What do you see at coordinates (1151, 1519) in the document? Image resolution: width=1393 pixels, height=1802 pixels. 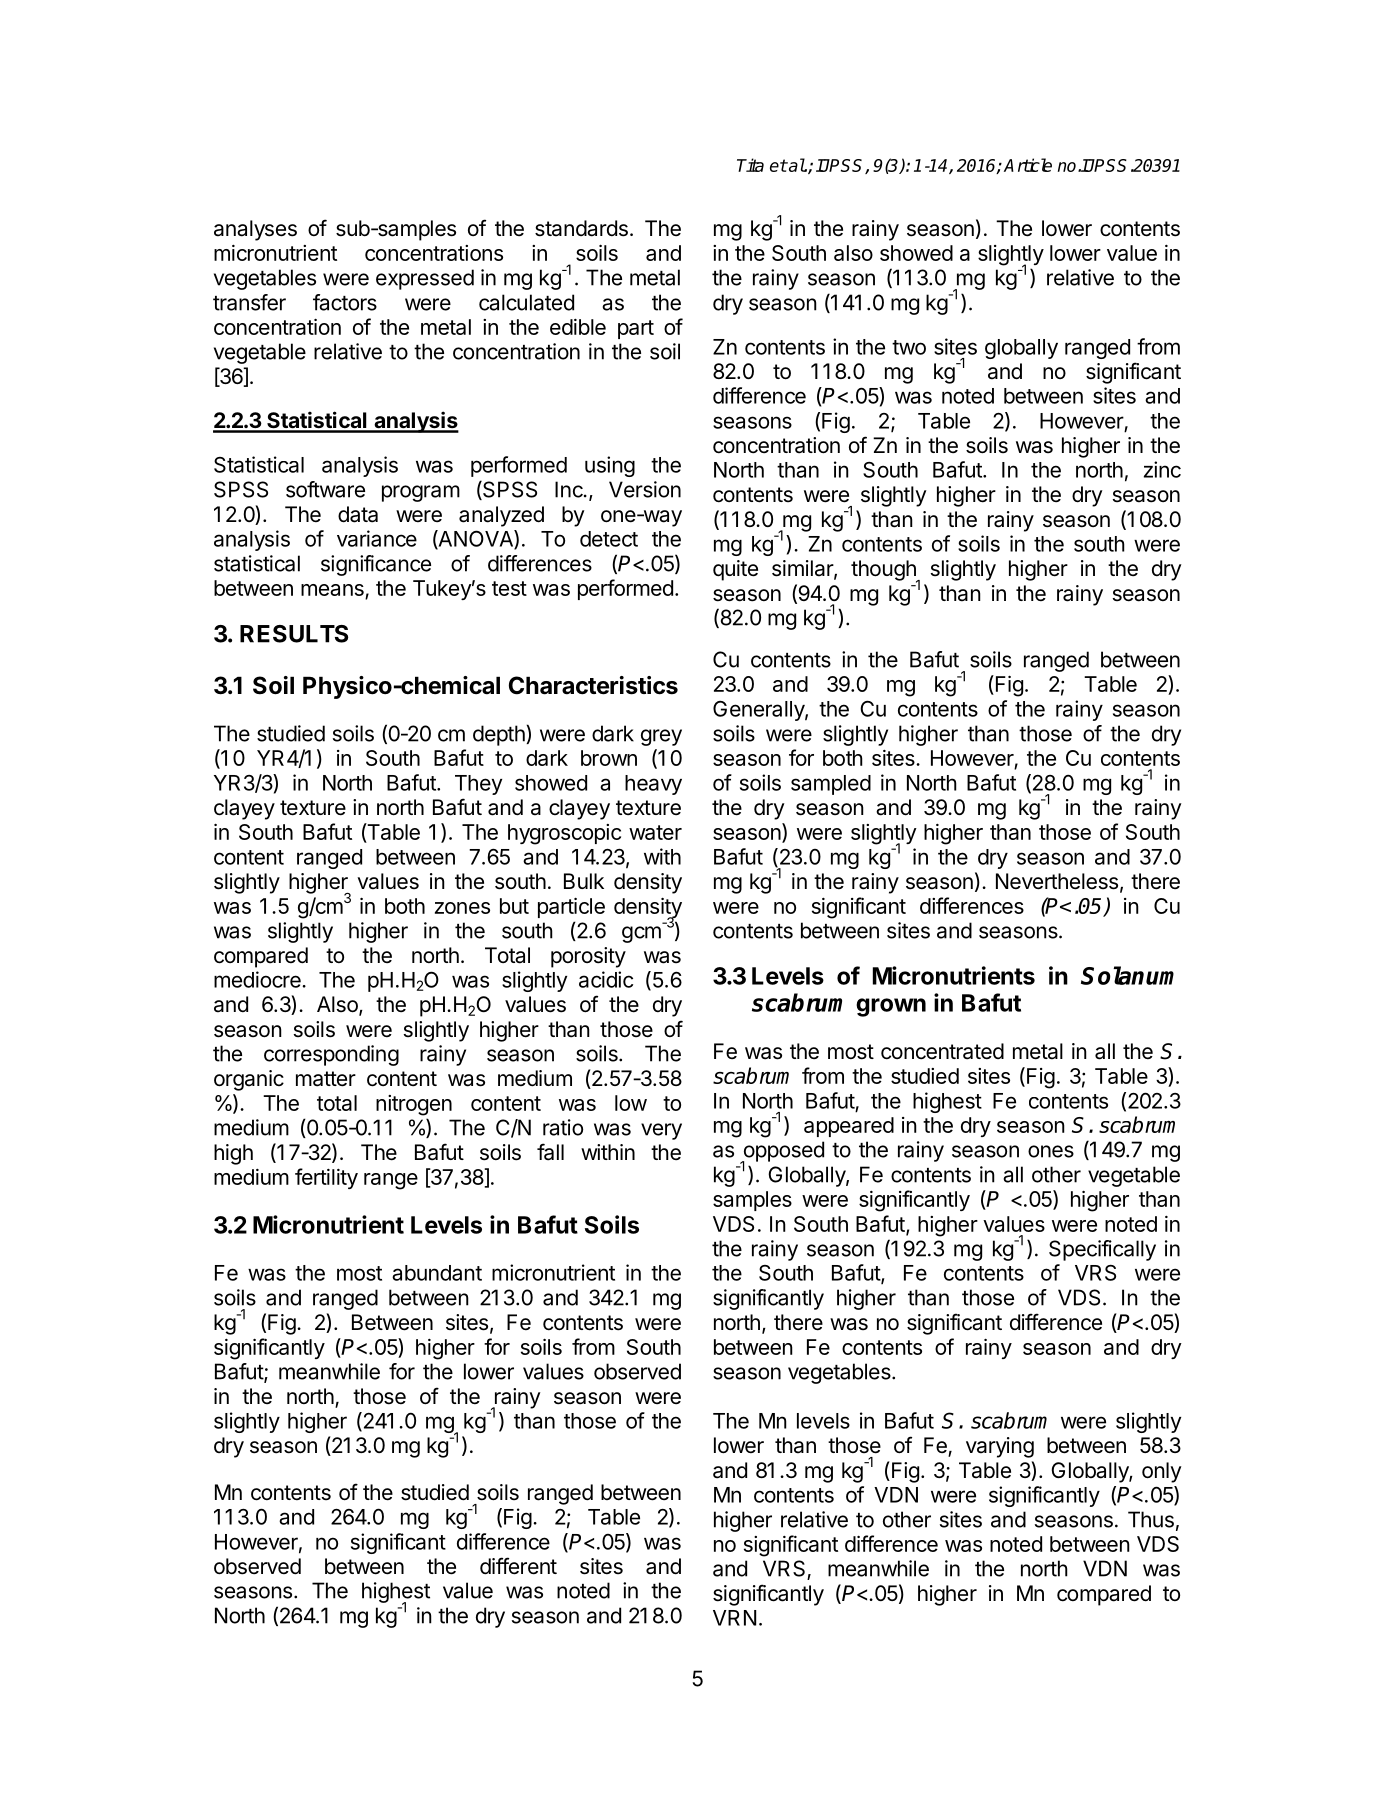 I see `Thus` at bounding box center [1151, 1519].
